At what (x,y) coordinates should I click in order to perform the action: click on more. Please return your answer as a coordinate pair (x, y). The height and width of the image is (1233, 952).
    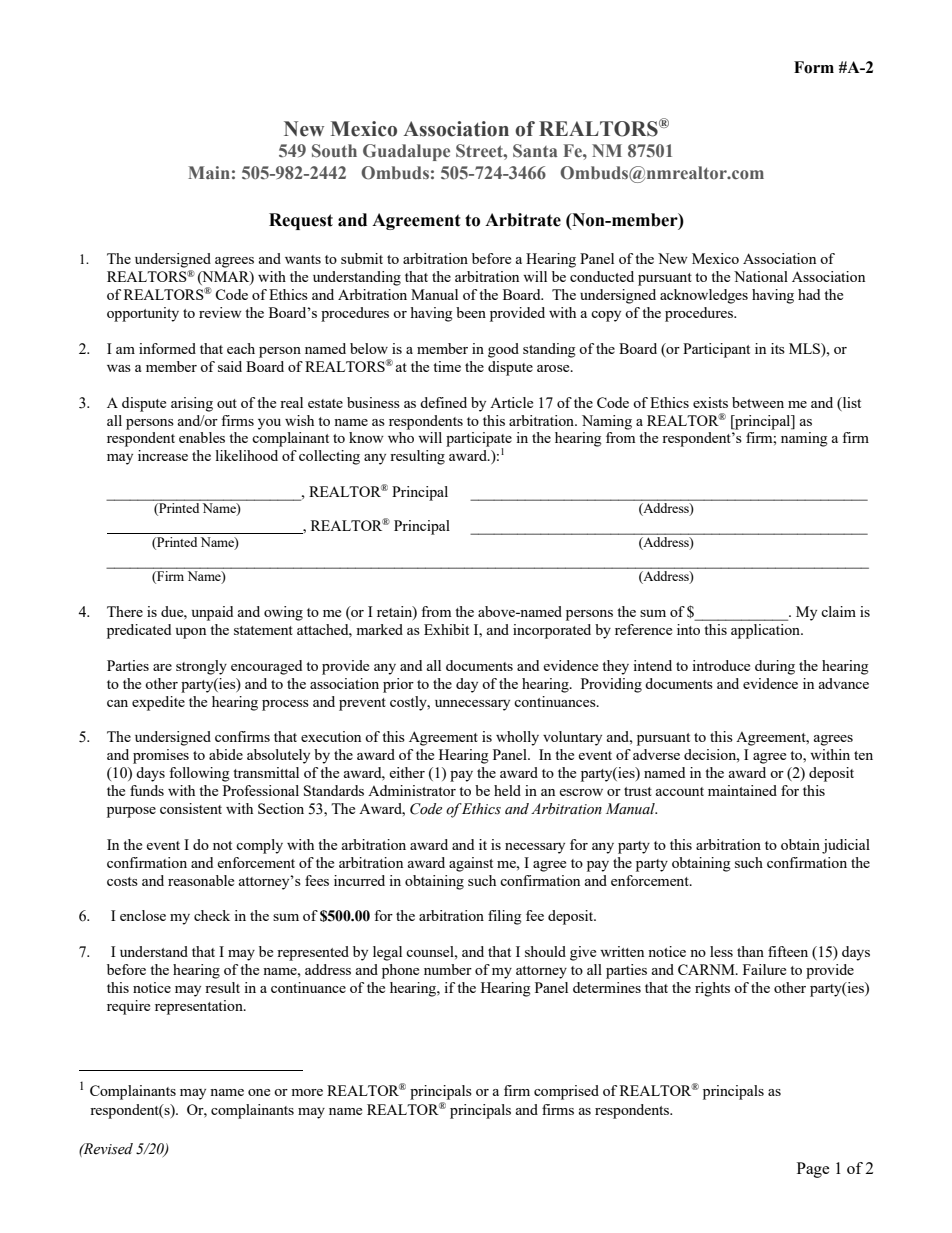
    Looking at the image, I should click on (307, 1092).
